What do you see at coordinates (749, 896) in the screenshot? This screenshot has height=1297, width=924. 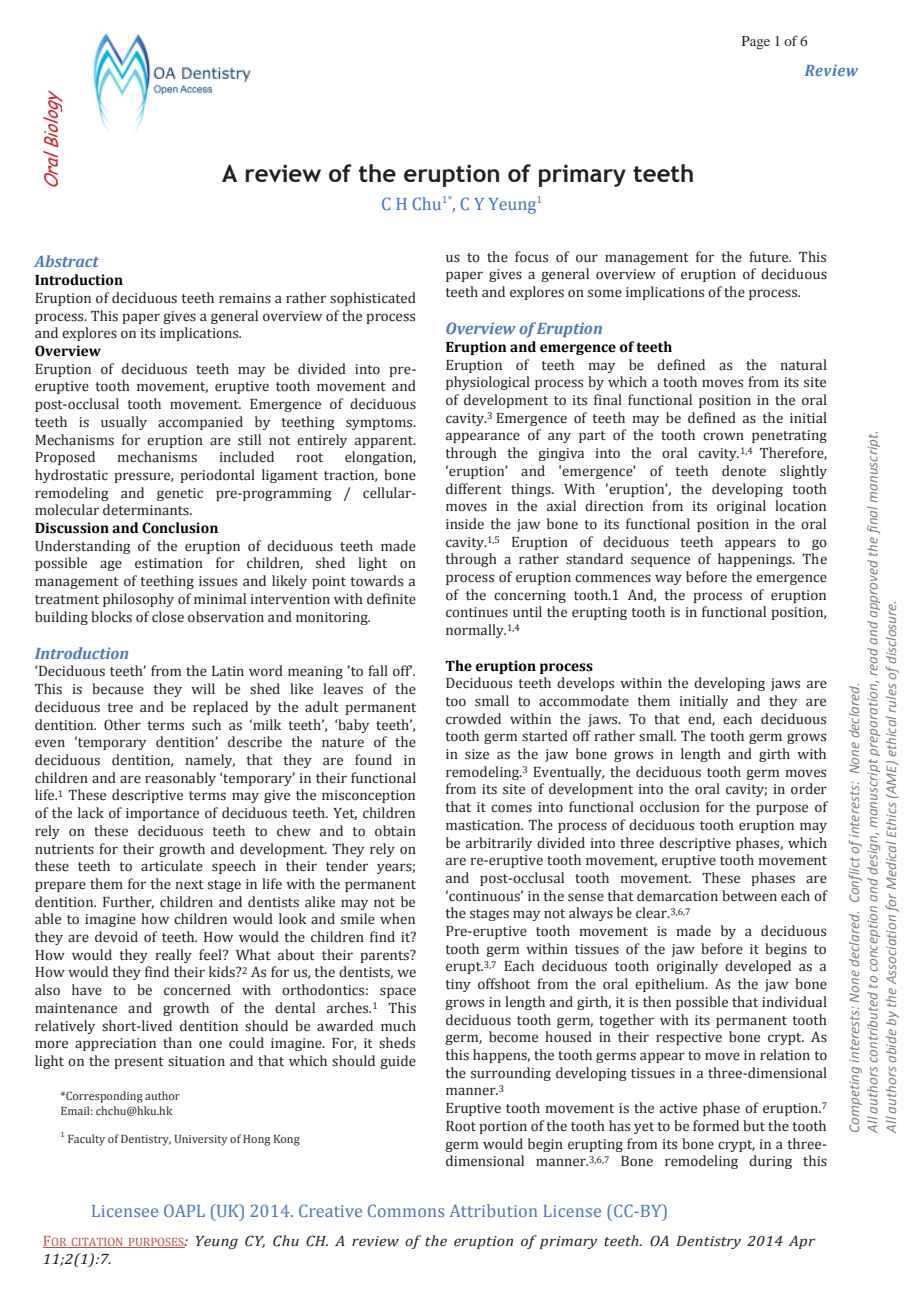 I see `between` at bounding box center [749, 896].
